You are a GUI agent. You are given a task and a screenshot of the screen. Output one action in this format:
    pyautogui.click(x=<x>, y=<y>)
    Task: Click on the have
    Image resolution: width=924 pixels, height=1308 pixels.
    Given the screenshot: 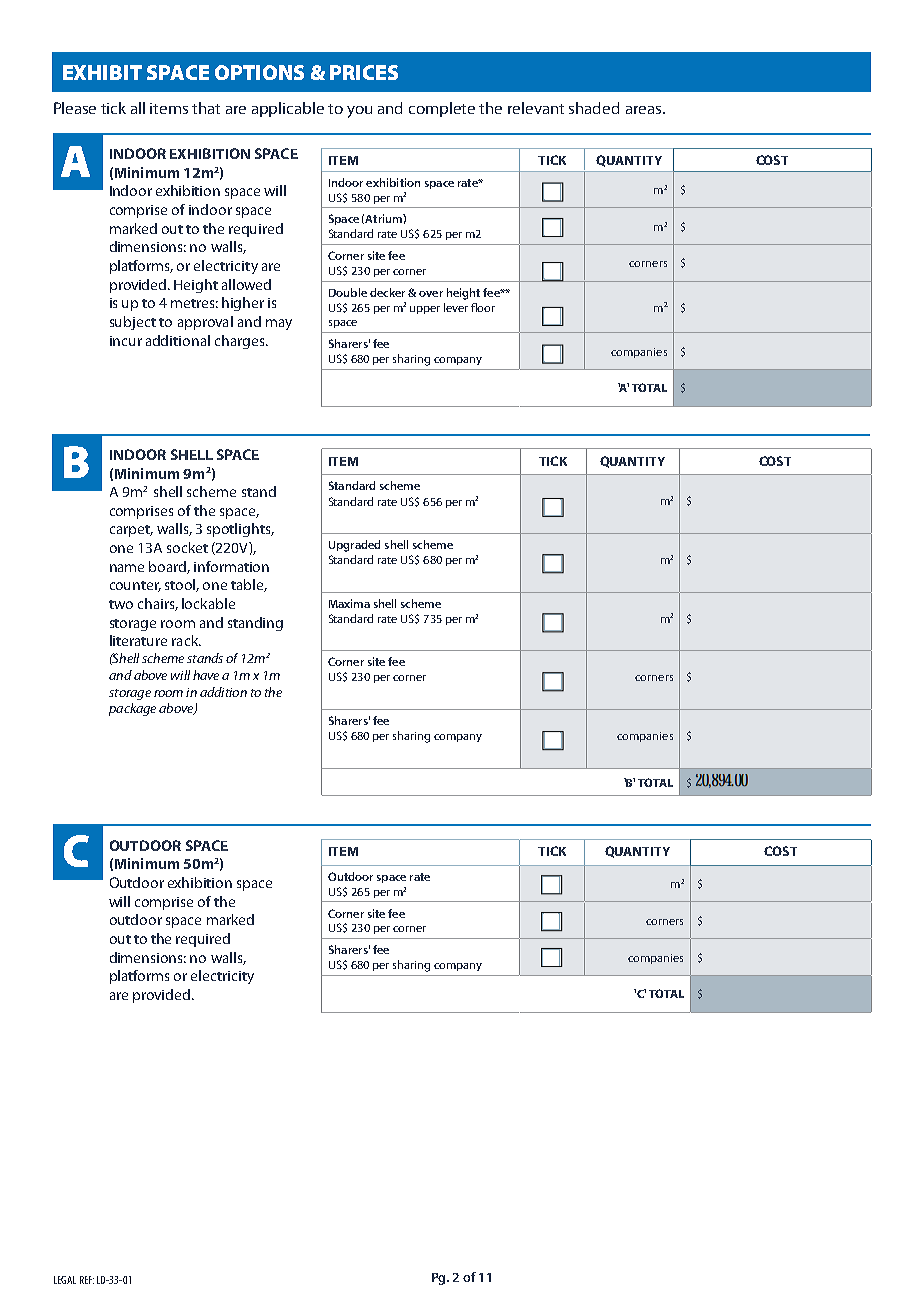 What is the action you would take?
    pyautogui.click(x=206, y=675)
